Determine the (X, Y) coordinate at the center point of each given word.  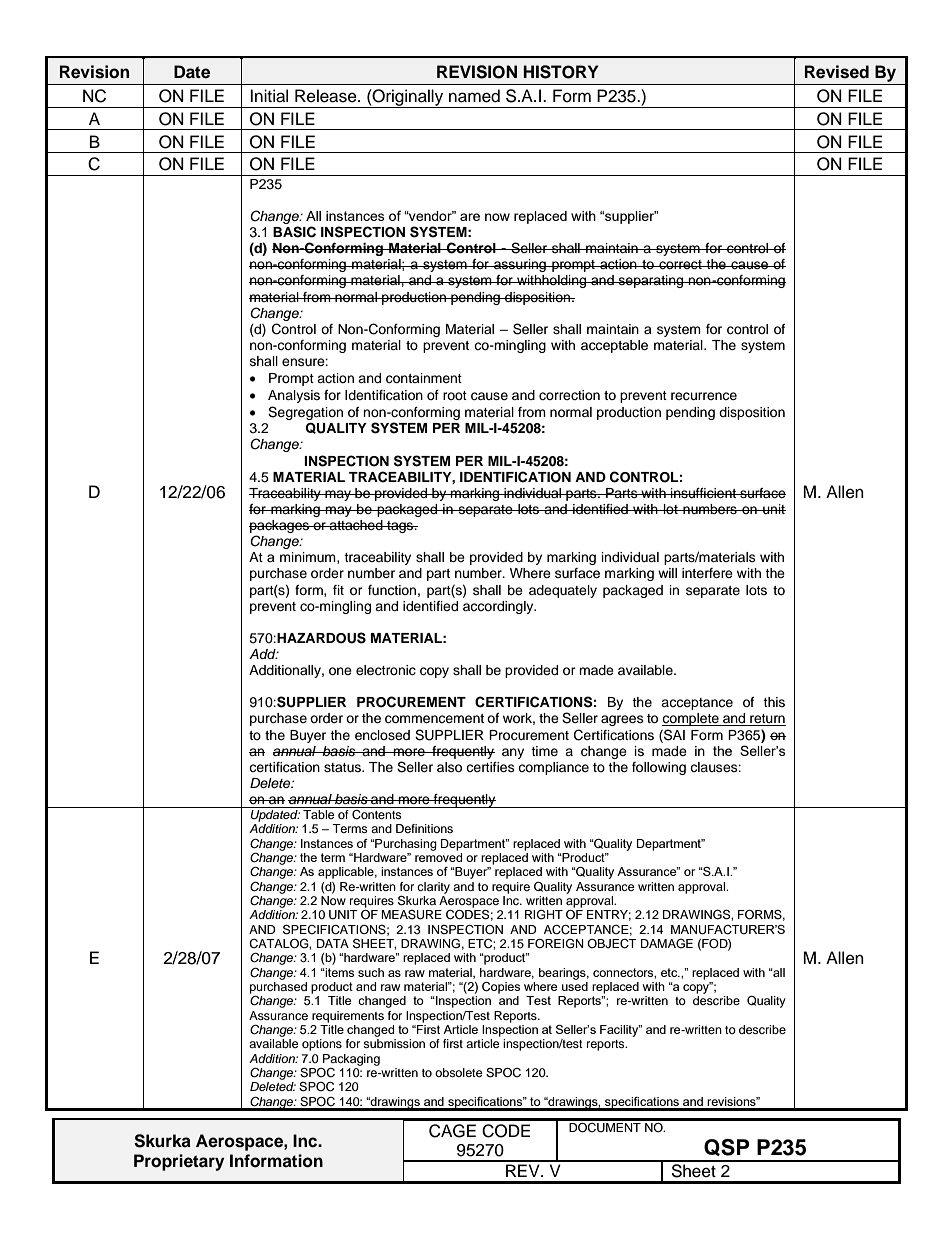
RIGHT (544, 914)
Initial (269, 96)
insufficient (703, 493)
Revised (837, 72)
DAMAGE (667, 944)
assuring (520, 265)
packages (280, 528)
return (767, 720)
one (340, 671)
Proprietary (179, 1162)
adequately (563, 591)
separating (651, 281)
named (474, 96)
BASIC (294, 232)
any (513, 753)
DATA (333, 943)
